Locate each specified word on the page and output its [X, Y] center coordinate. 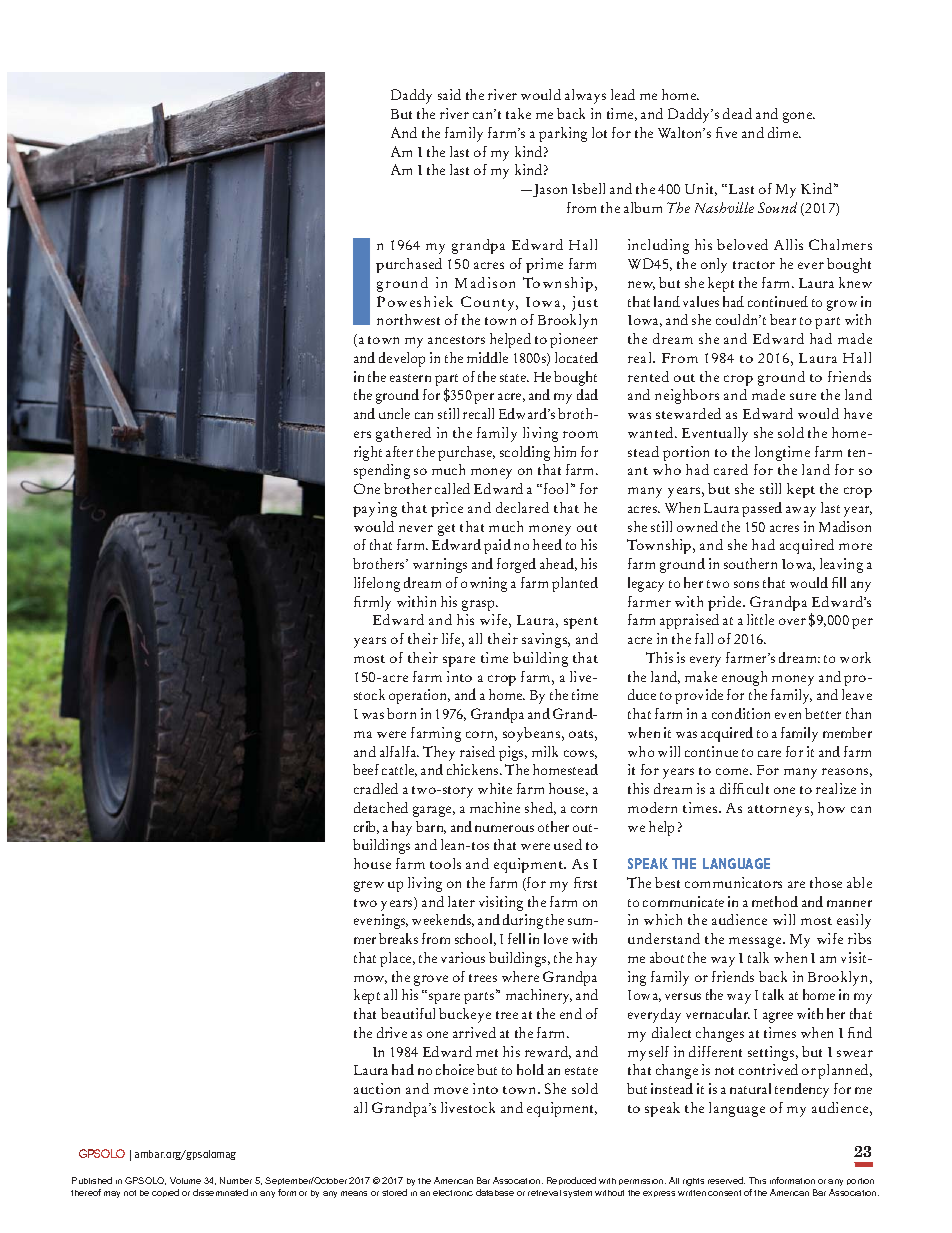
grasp [479, 605]
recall [478, 413]
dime [784, 132]
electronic [453, 1193]
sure [803, 396]
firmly [372, 603]
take [518, 113]
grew [369, 886]
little [760, 619]
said [449, 94]
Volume [185, 1180]
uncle [394, 413]
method [775, 901]
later [461, 901]
